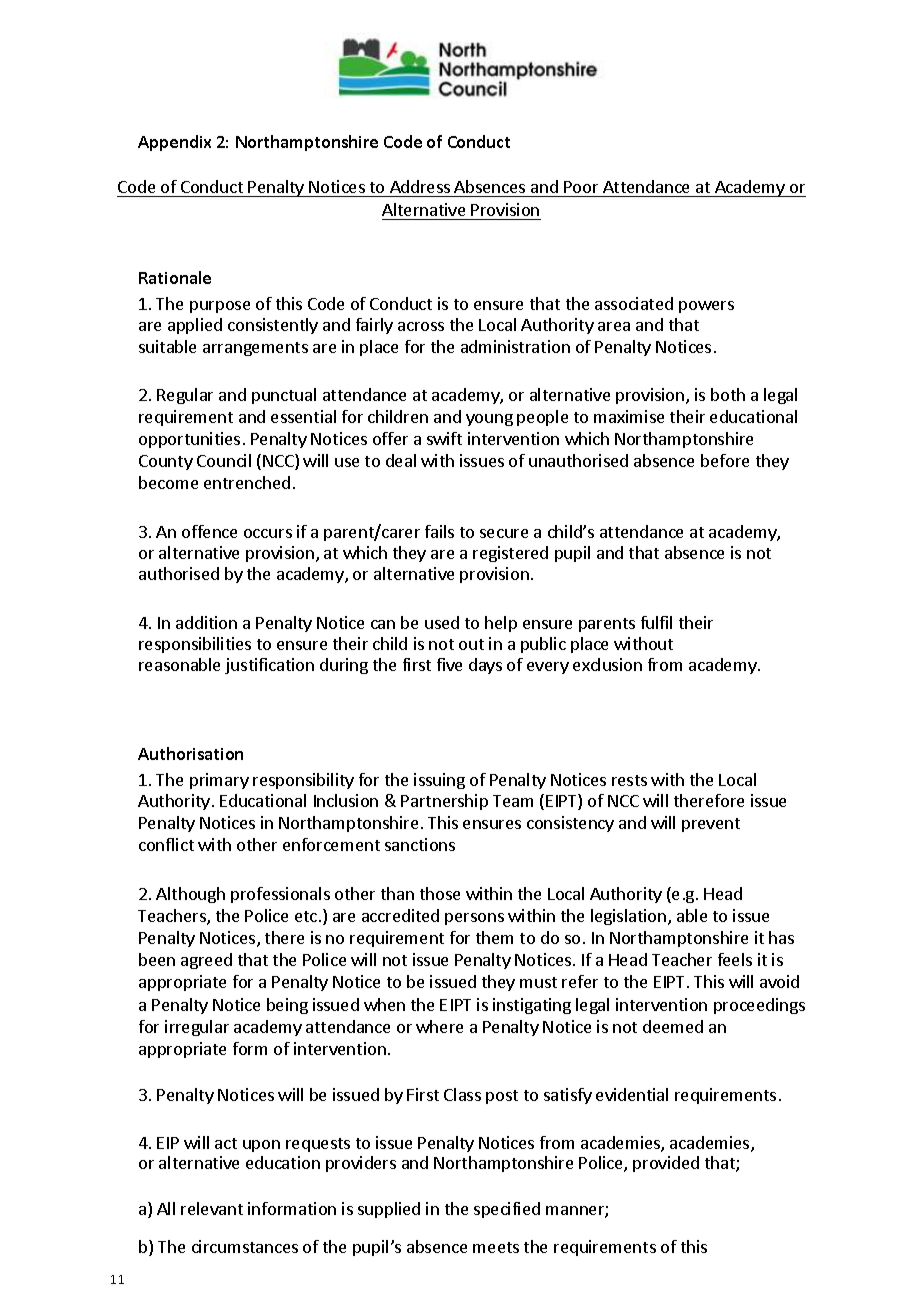  What do you see at coordinates (269, 666) in the screenshot?
I see `justification` at bounding box center [269, 666].
